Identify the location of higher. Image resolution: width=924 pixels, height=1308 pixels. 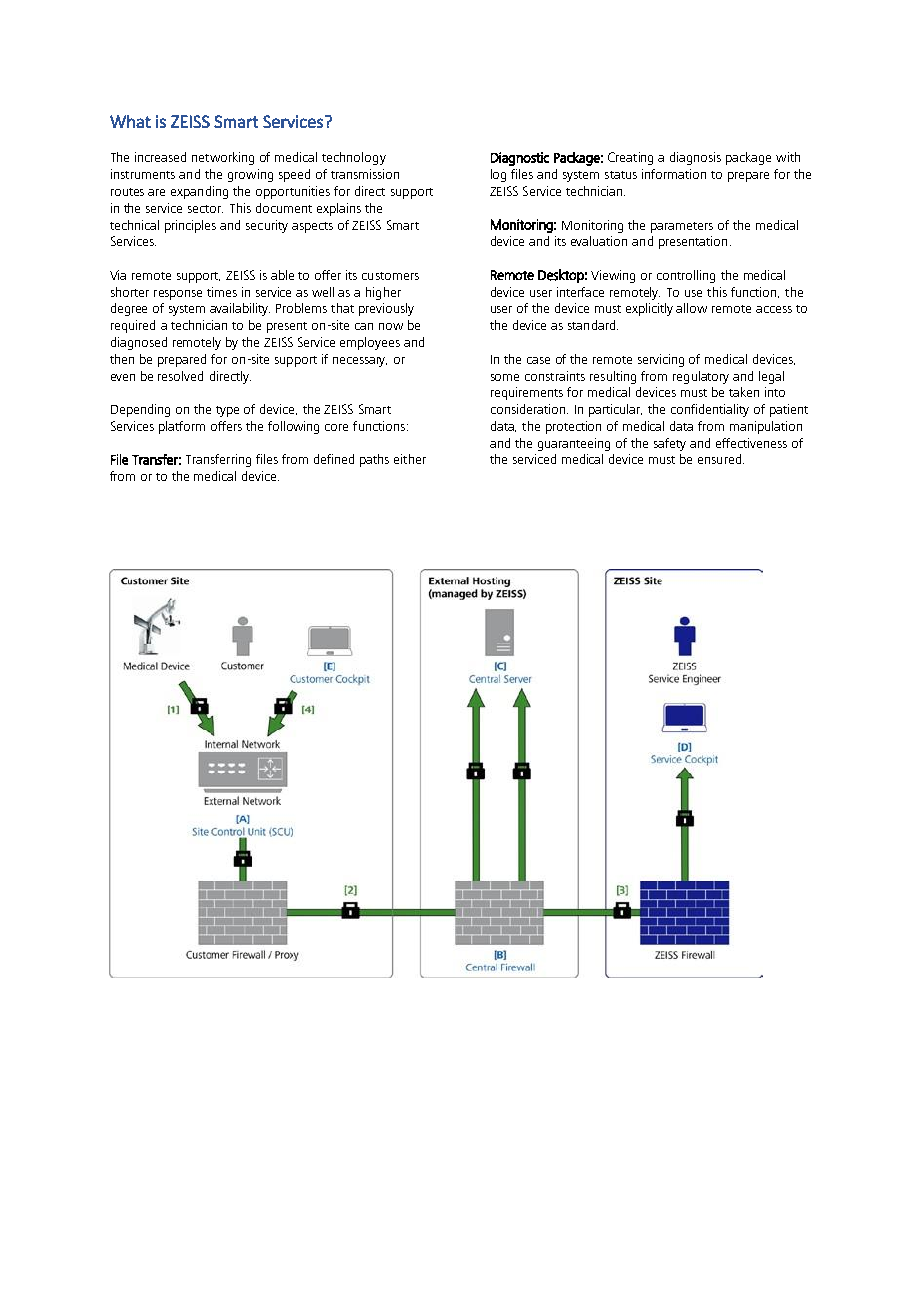
(383, 293).
